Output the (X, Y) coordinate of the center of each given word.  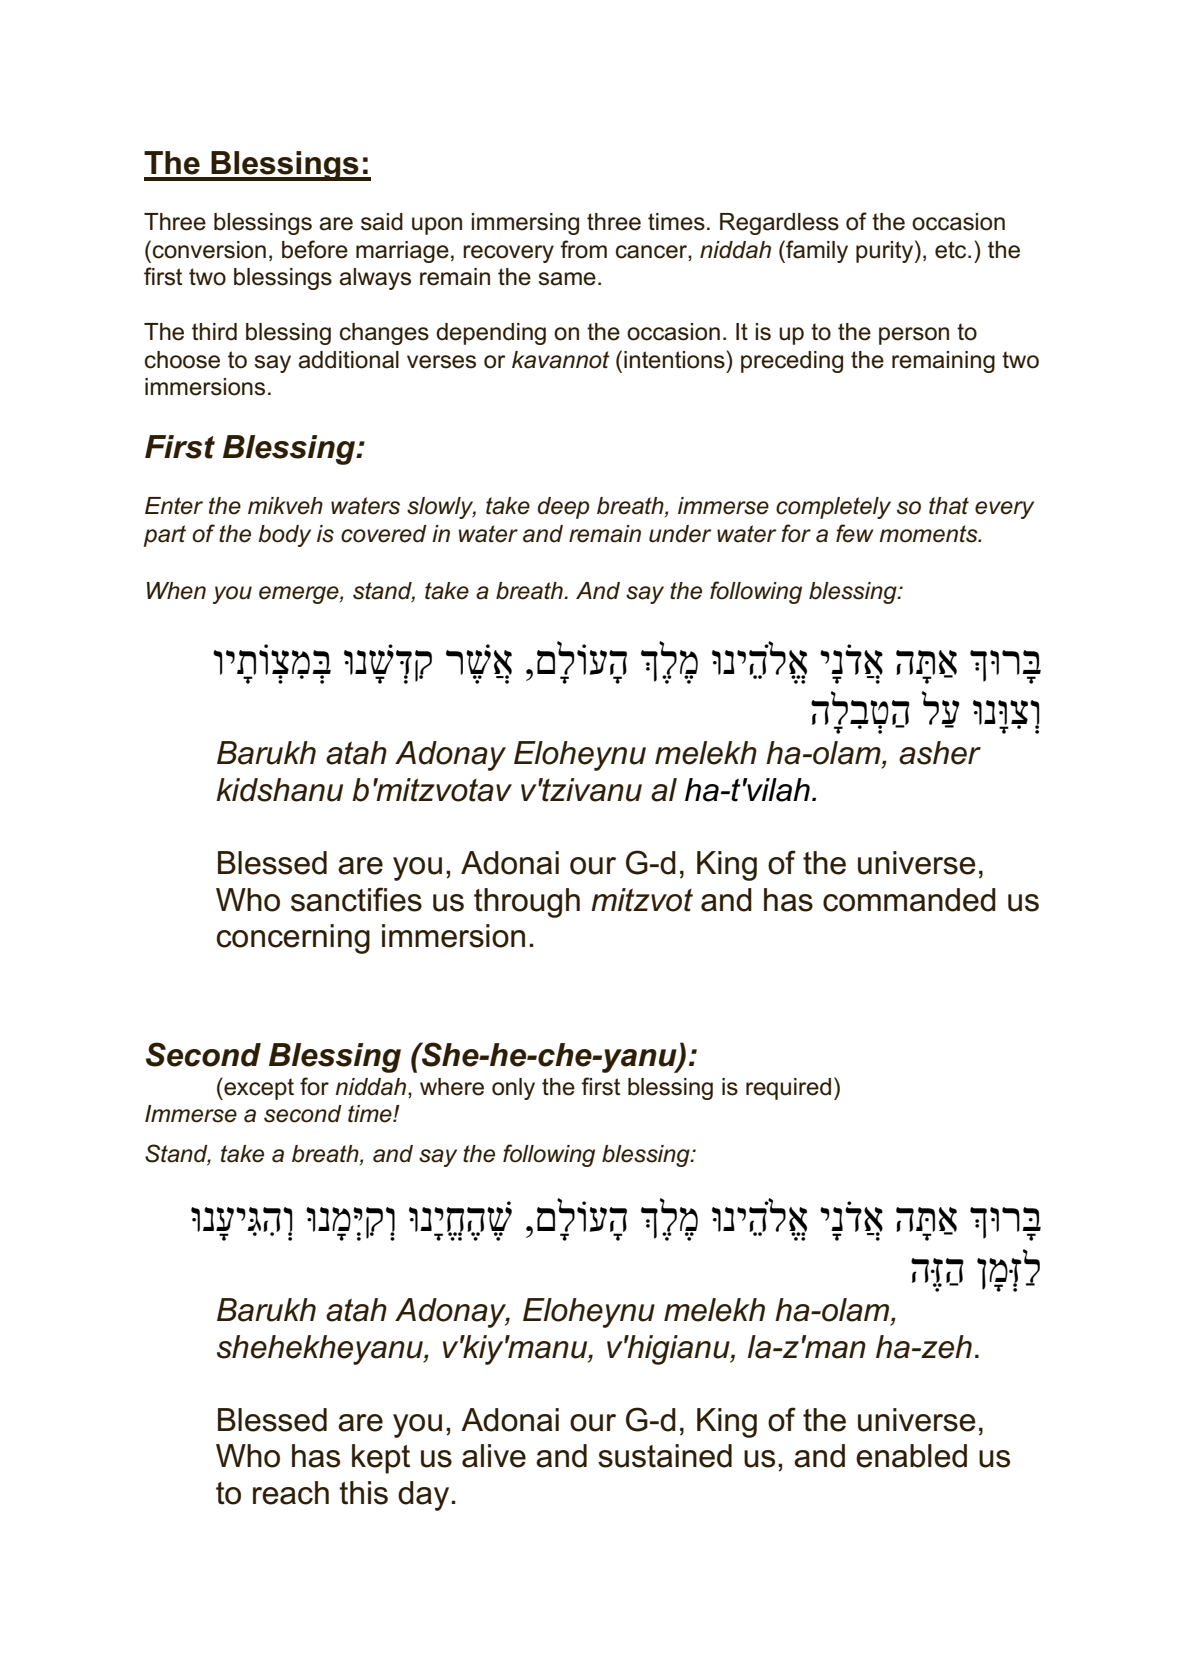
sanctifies (356, 899)
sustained (665, 1456)
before (315, 249)
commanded (909, 900)
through (527, 903)
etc (952, 250)
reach (291, 1493)
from (583, 249)
